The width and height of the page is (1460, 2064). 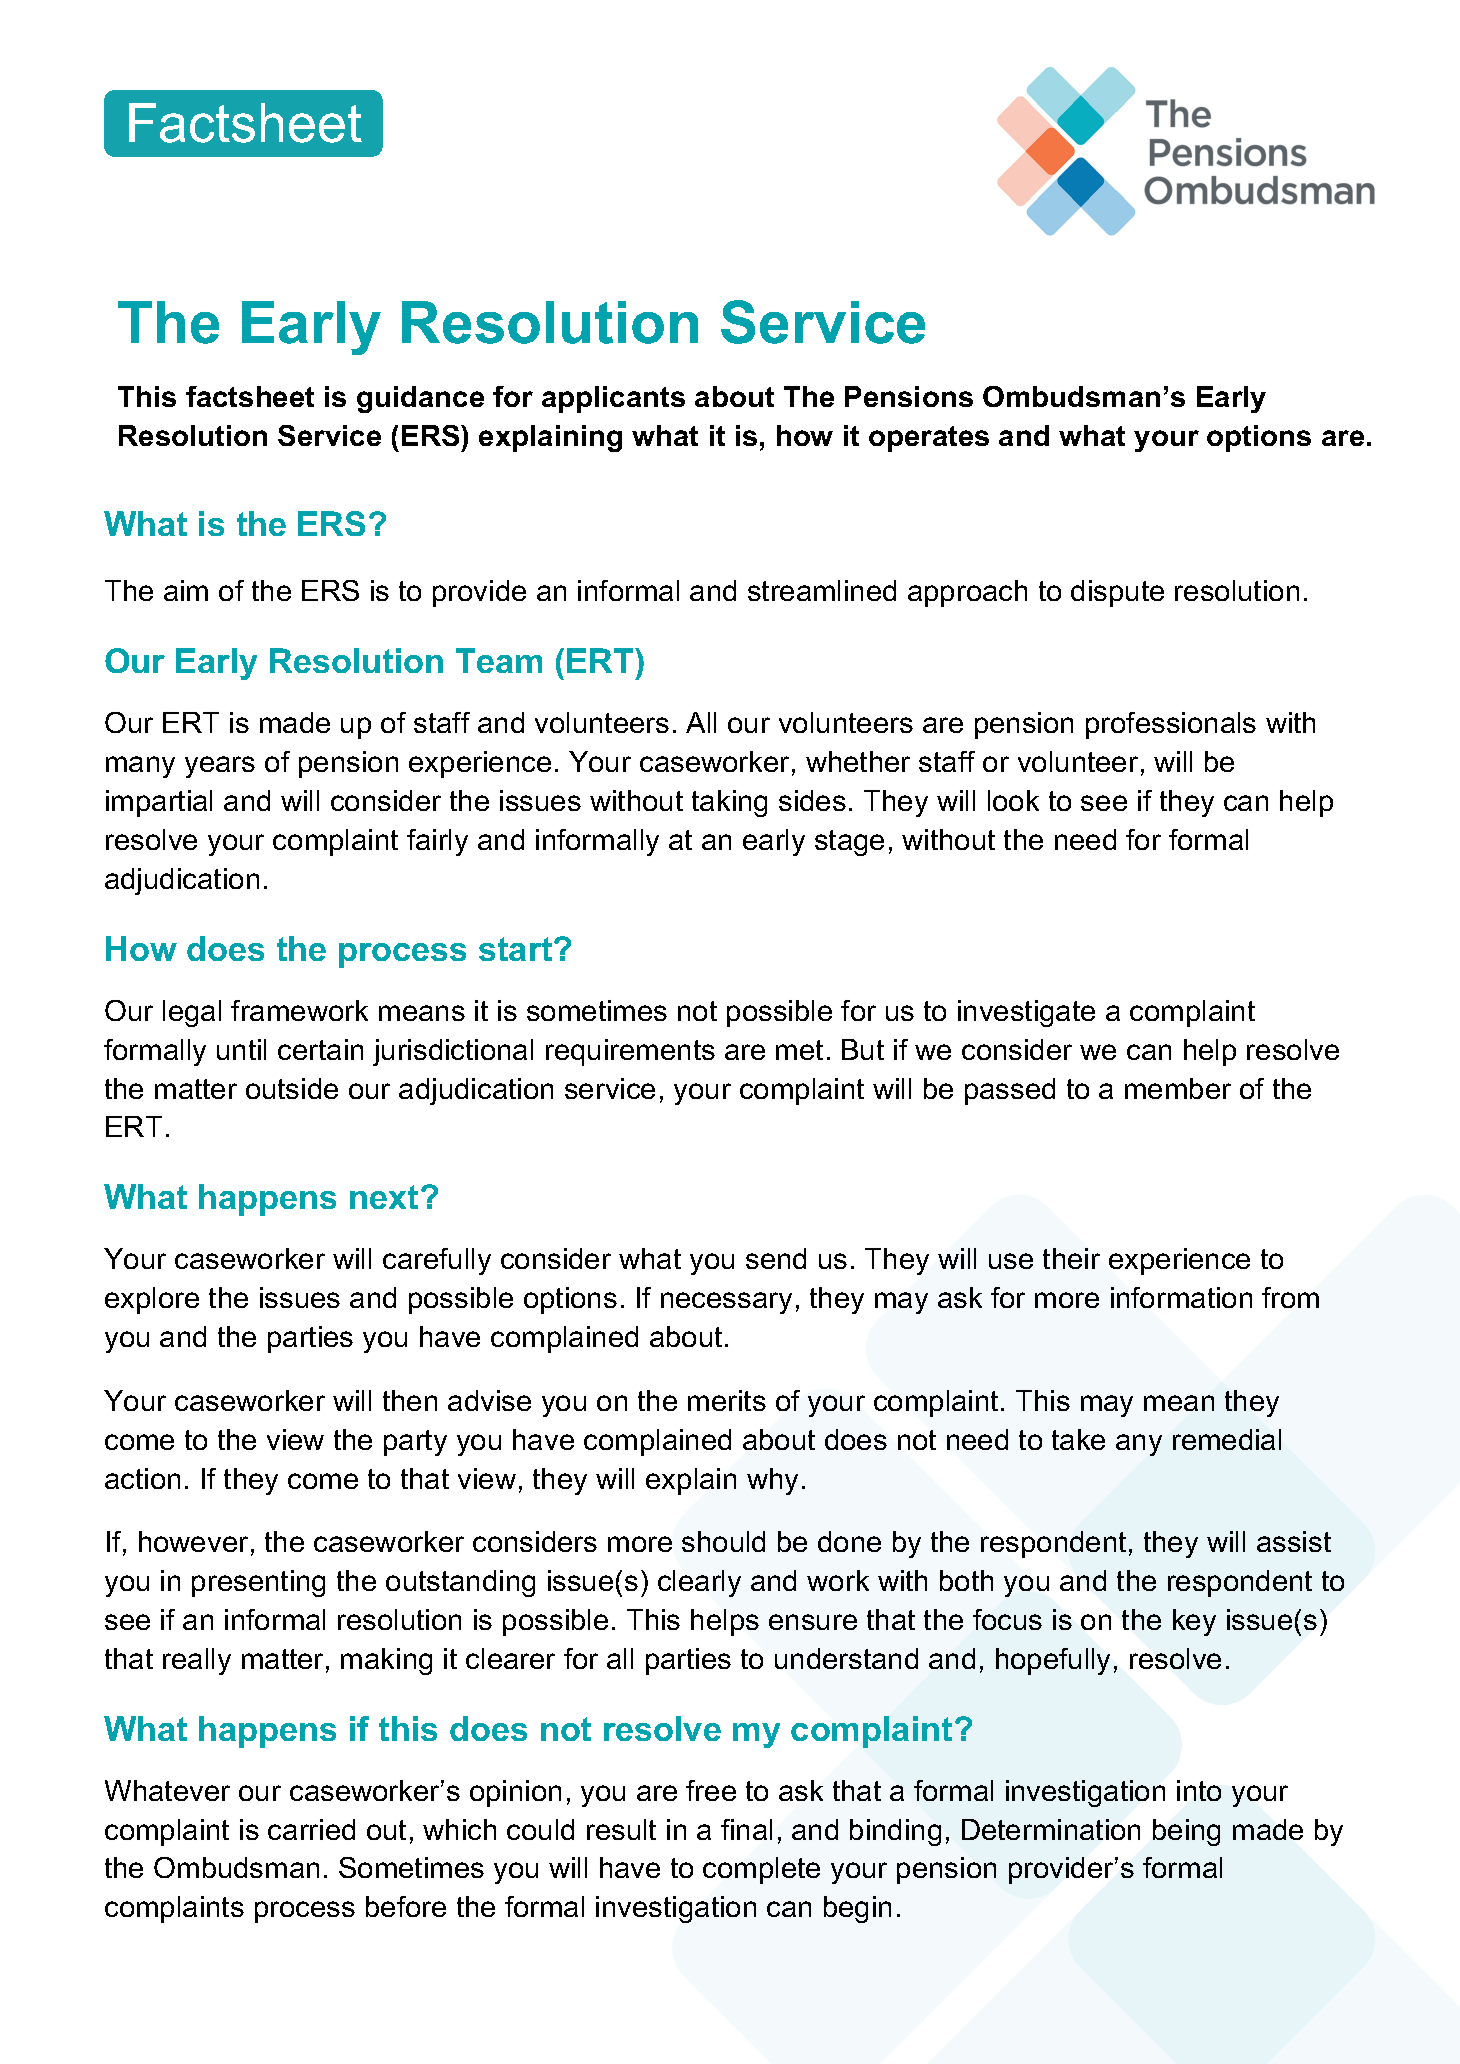 What do you see at coordinates (761, 1870) in the page?
I see `complete` at bounding box center [761, 1870].
